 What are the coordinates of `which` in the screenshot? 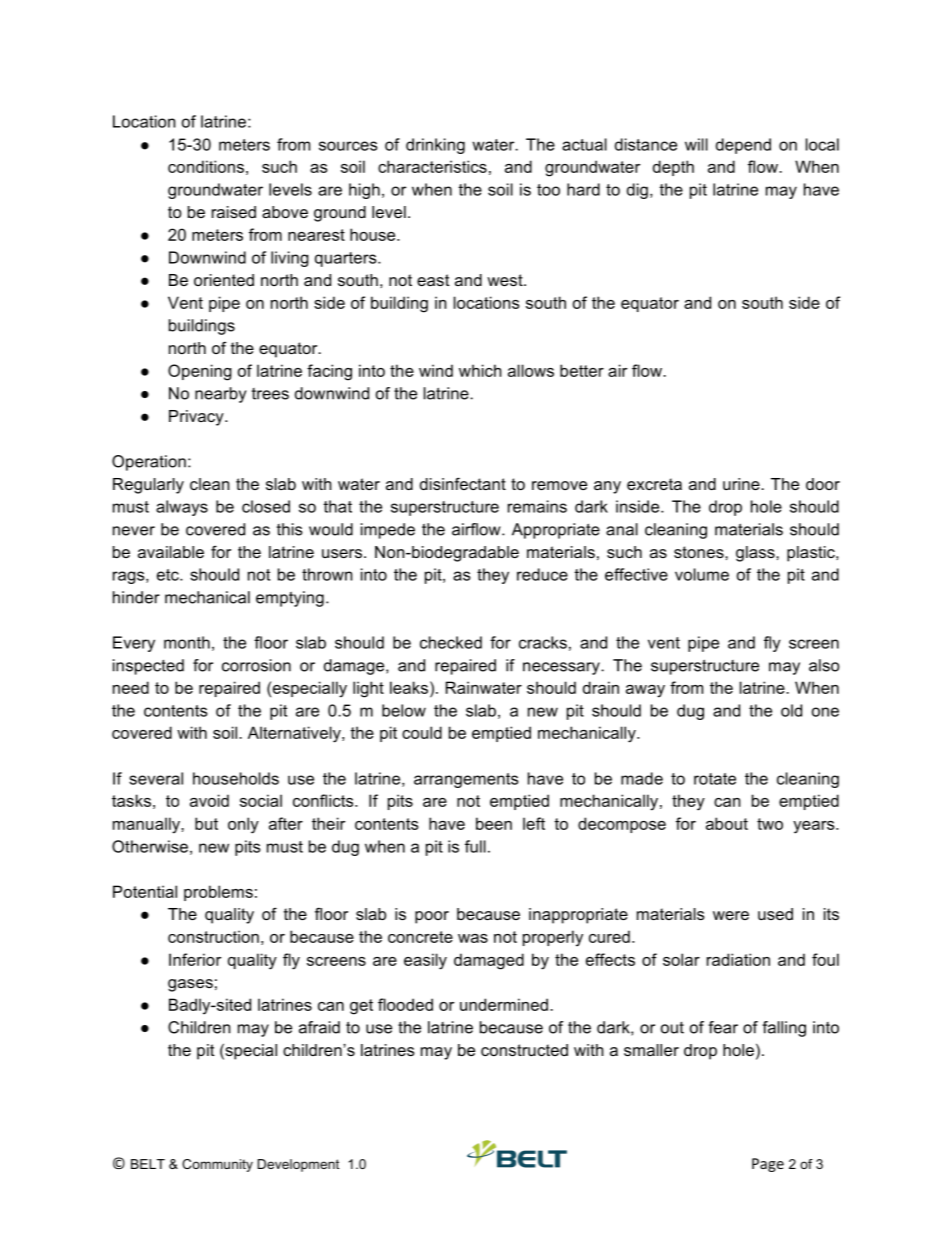 It's located at (480, 370).
